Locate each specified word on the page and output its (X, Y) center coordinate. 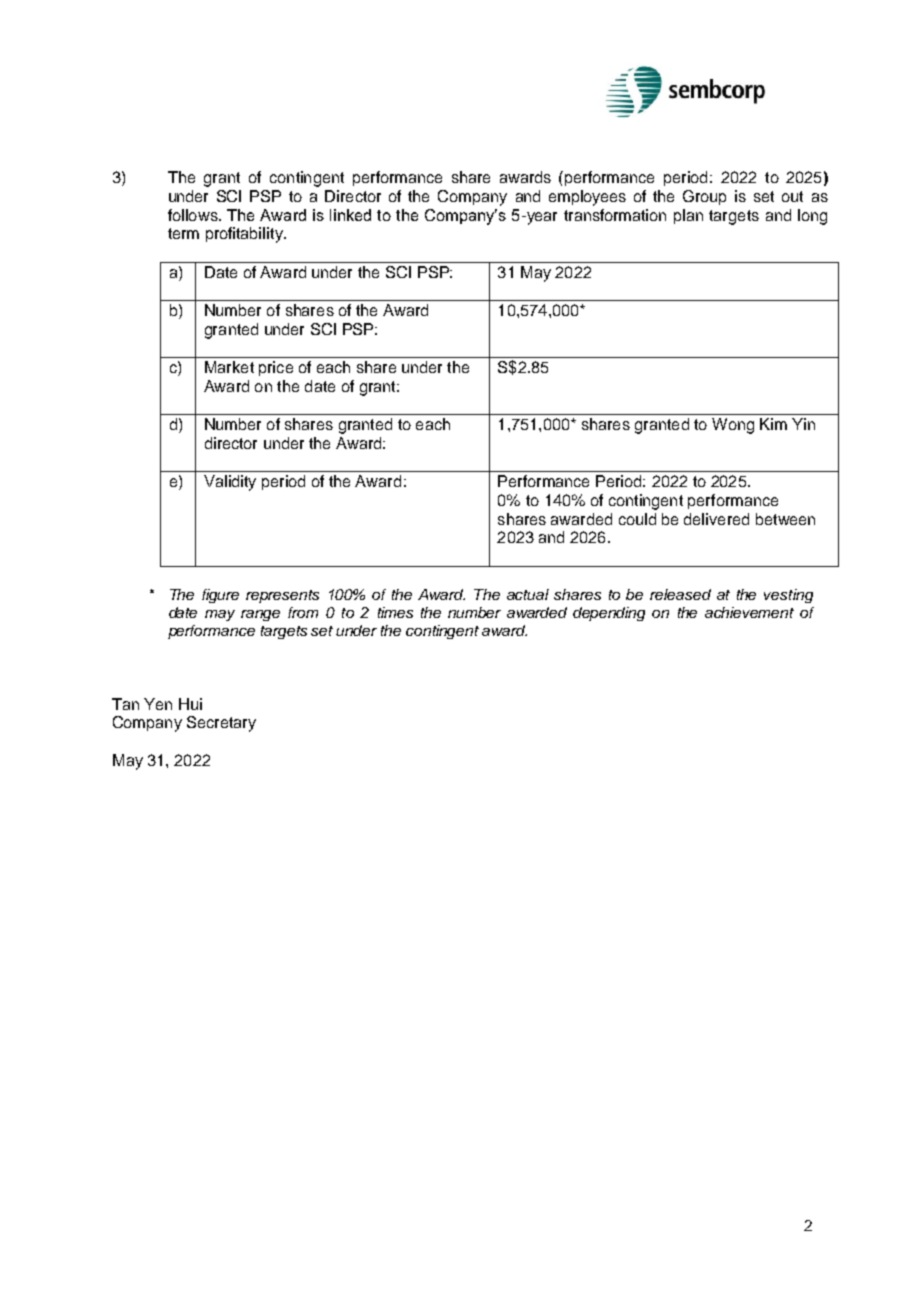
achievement (749, 612)
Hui (190, 704)
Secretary (221, 724)
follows (194, 215)
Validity (230, 483)
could (637, 519)
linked (350, 215)
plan (688, 216)
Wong (733, 426)
